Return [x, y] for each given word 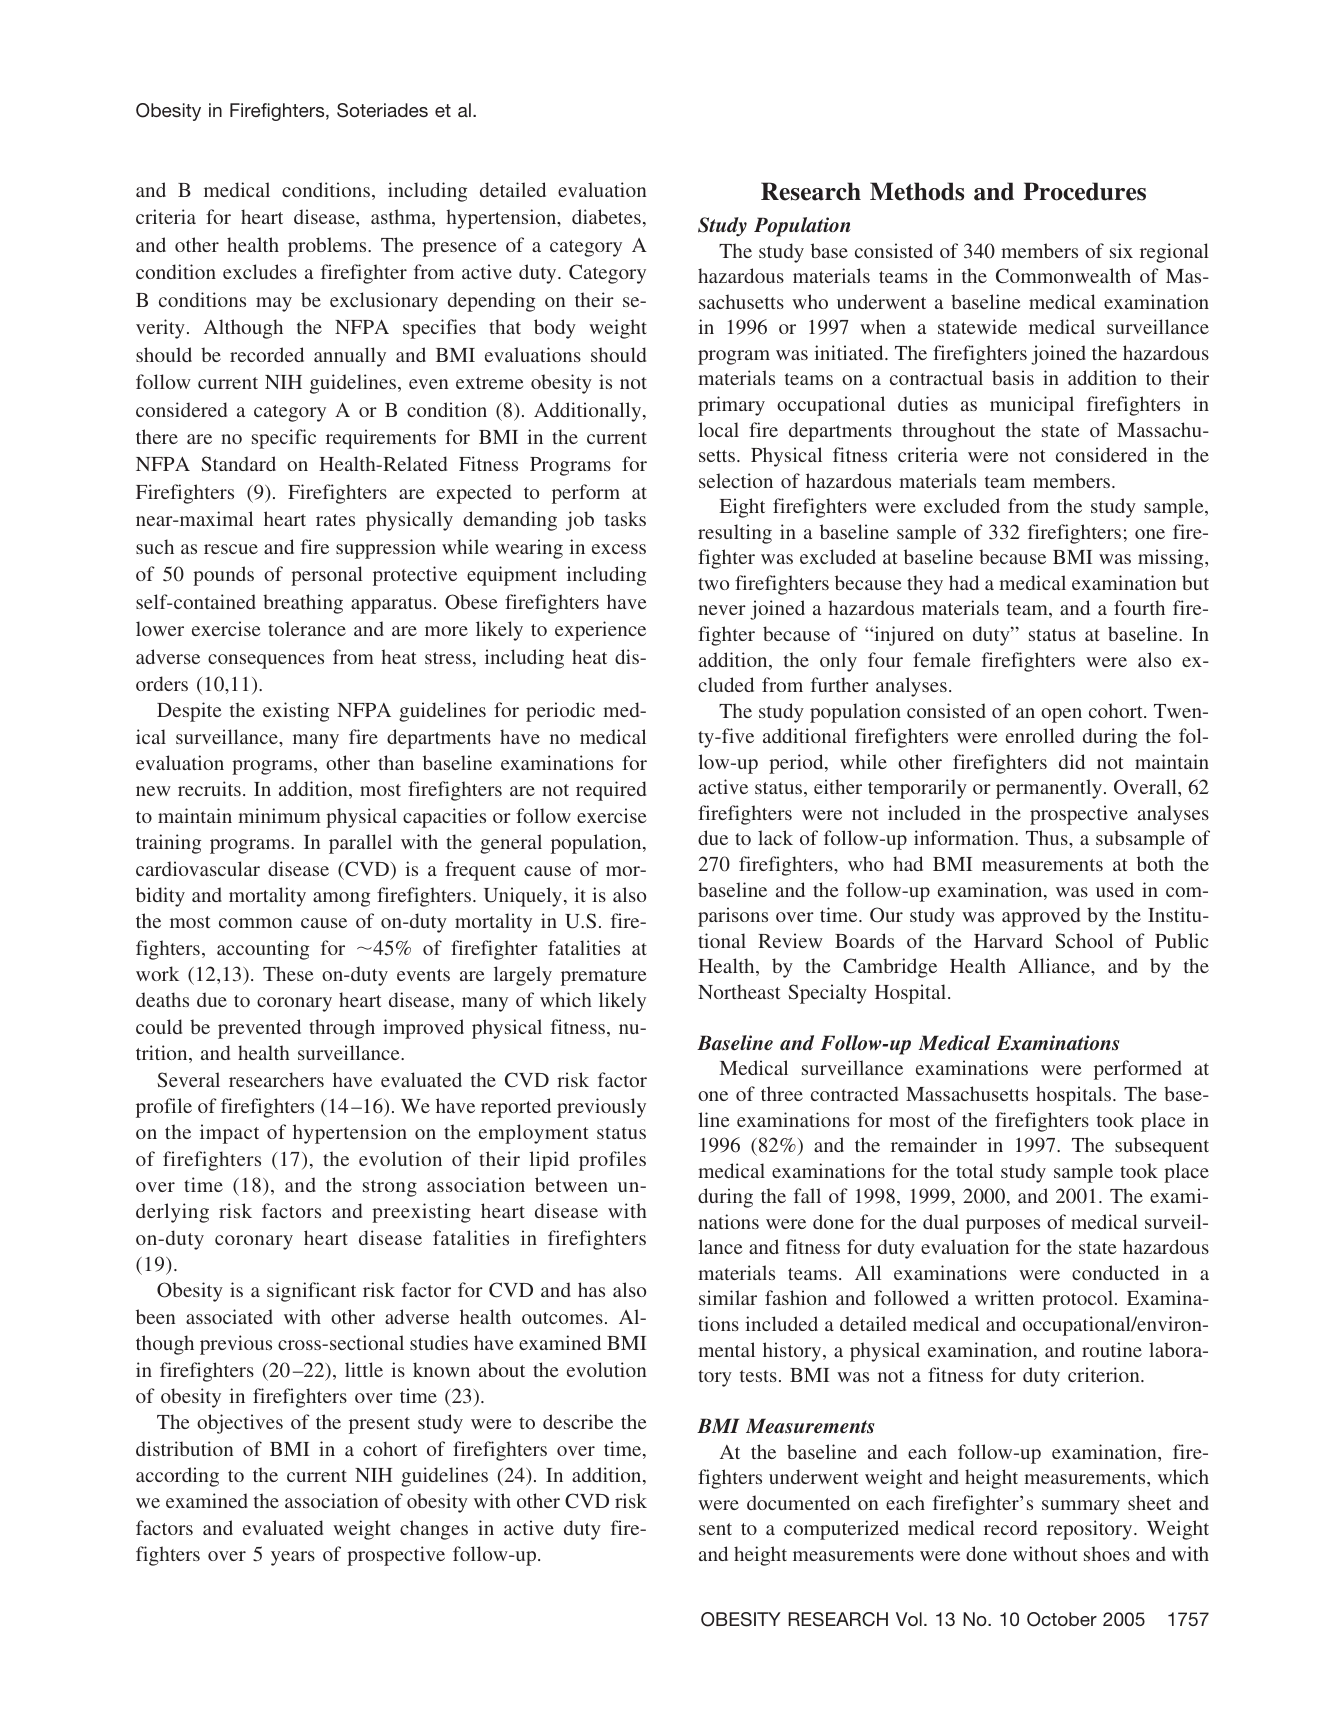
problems [328, 247]
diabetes [606, 216]
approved [1041, 917]
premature [603, 977]
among [341, 899]
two [713, 584]
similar [728, 1297]
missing [1172, 559]
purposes [1003, 1226]
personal [327, 576]
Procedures [1084, 191]
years [293, 1558]
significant [311, 1292]
